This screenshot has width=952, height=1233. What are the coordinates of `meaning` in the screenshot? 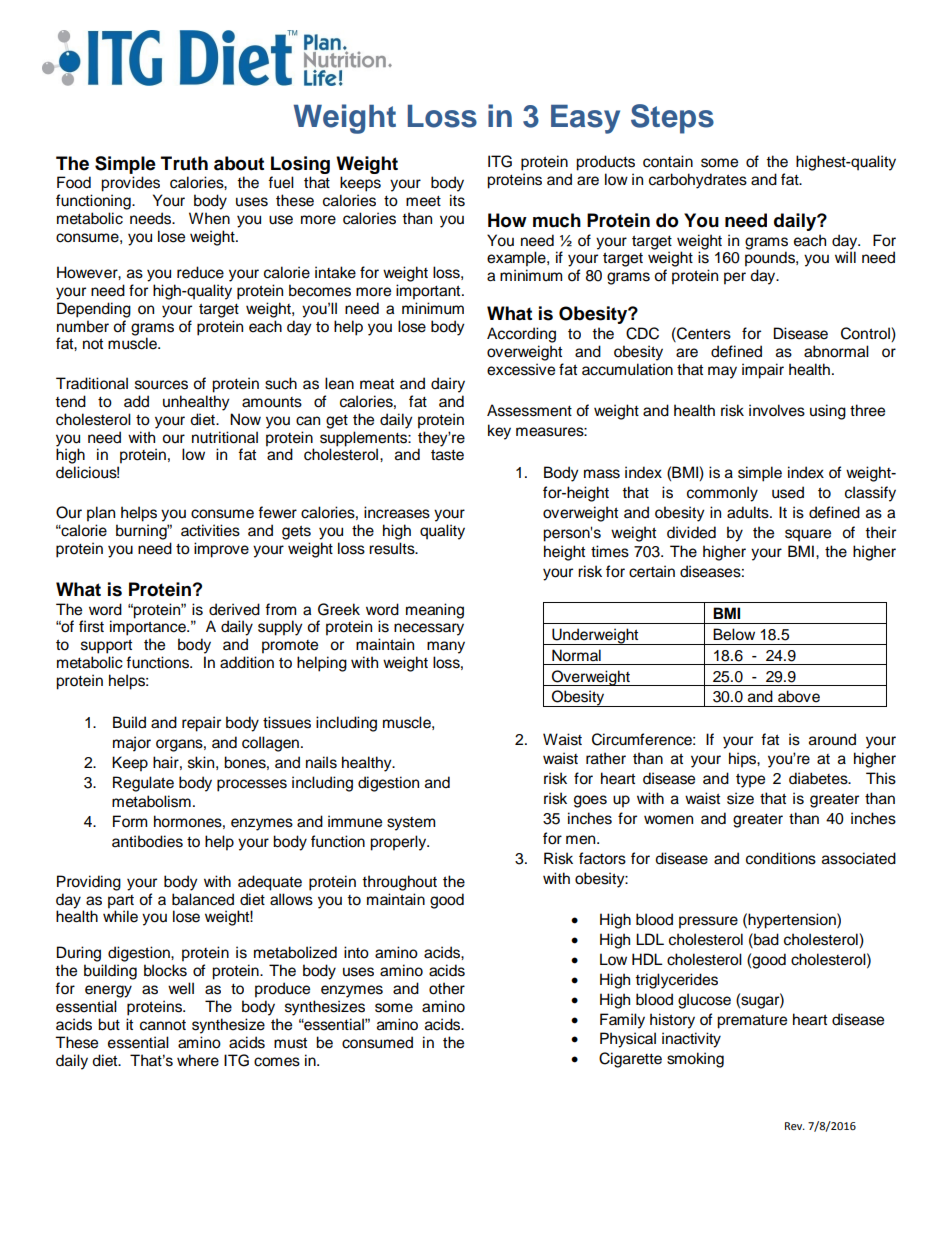 It's located at (435, 611).
